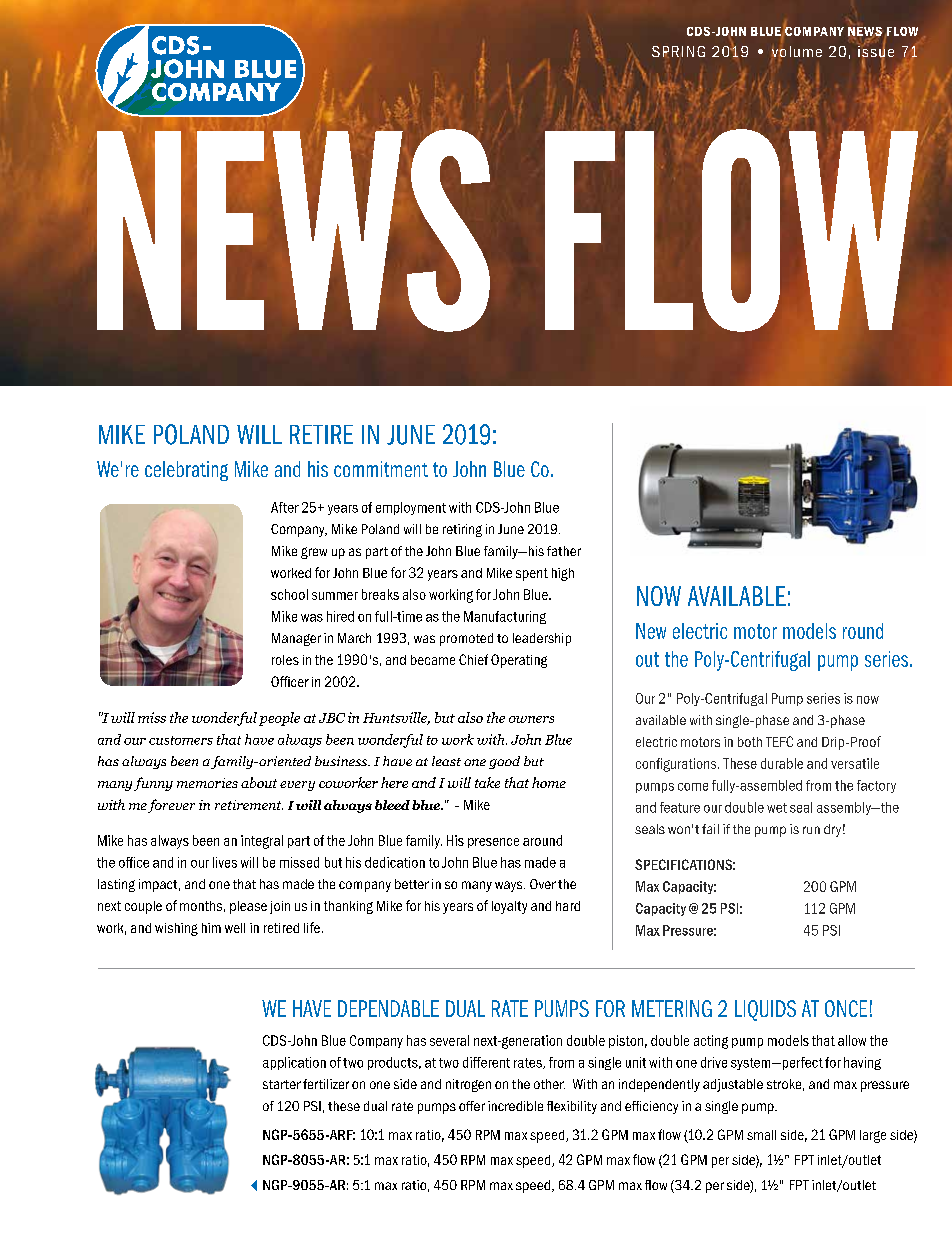 The height and width of the screenshot is (1233, 952). I want to click on incredible, so click(515, 1106).
